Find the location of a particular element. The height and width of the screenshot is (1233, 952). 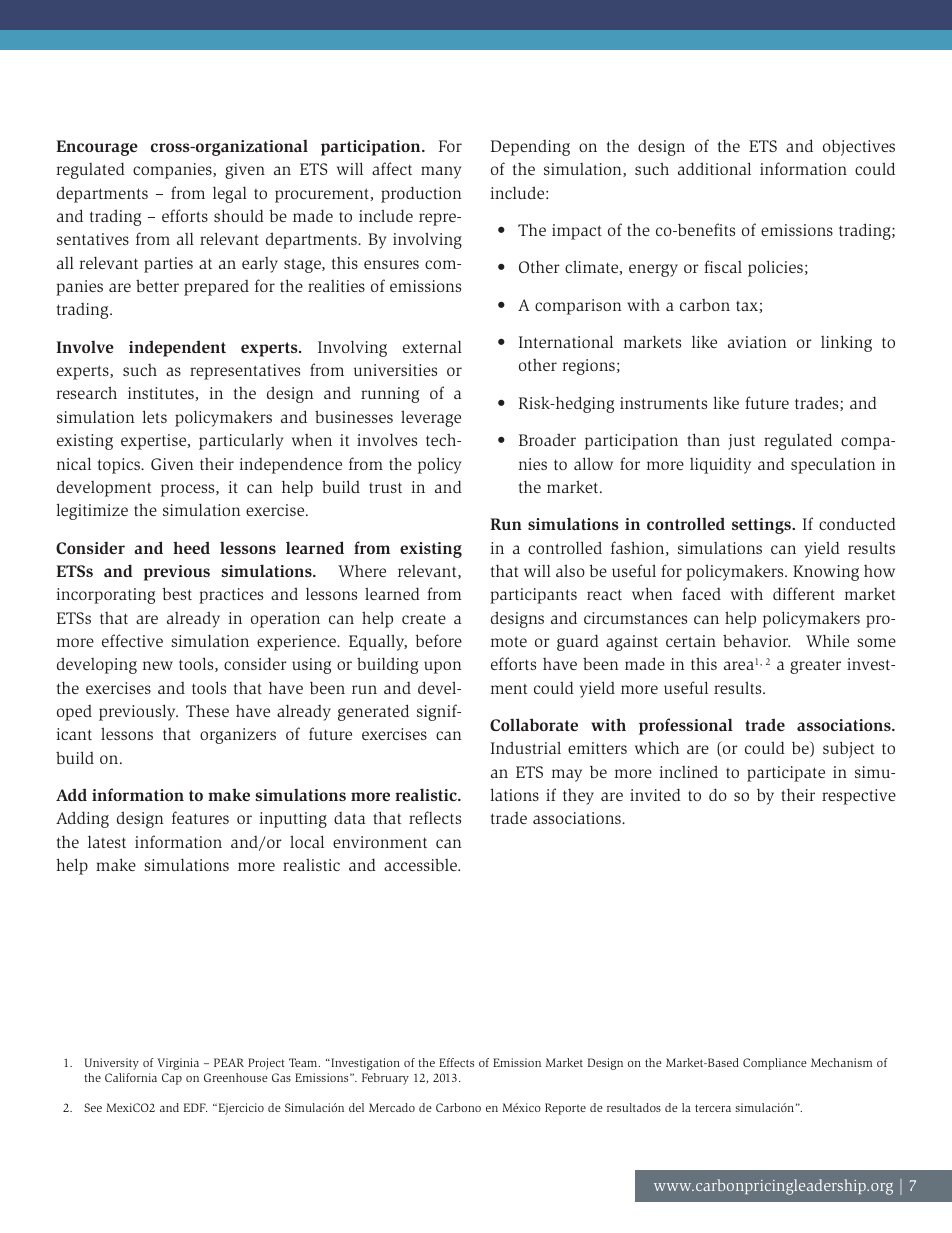

behavior is located at coordinates (756, 640).
